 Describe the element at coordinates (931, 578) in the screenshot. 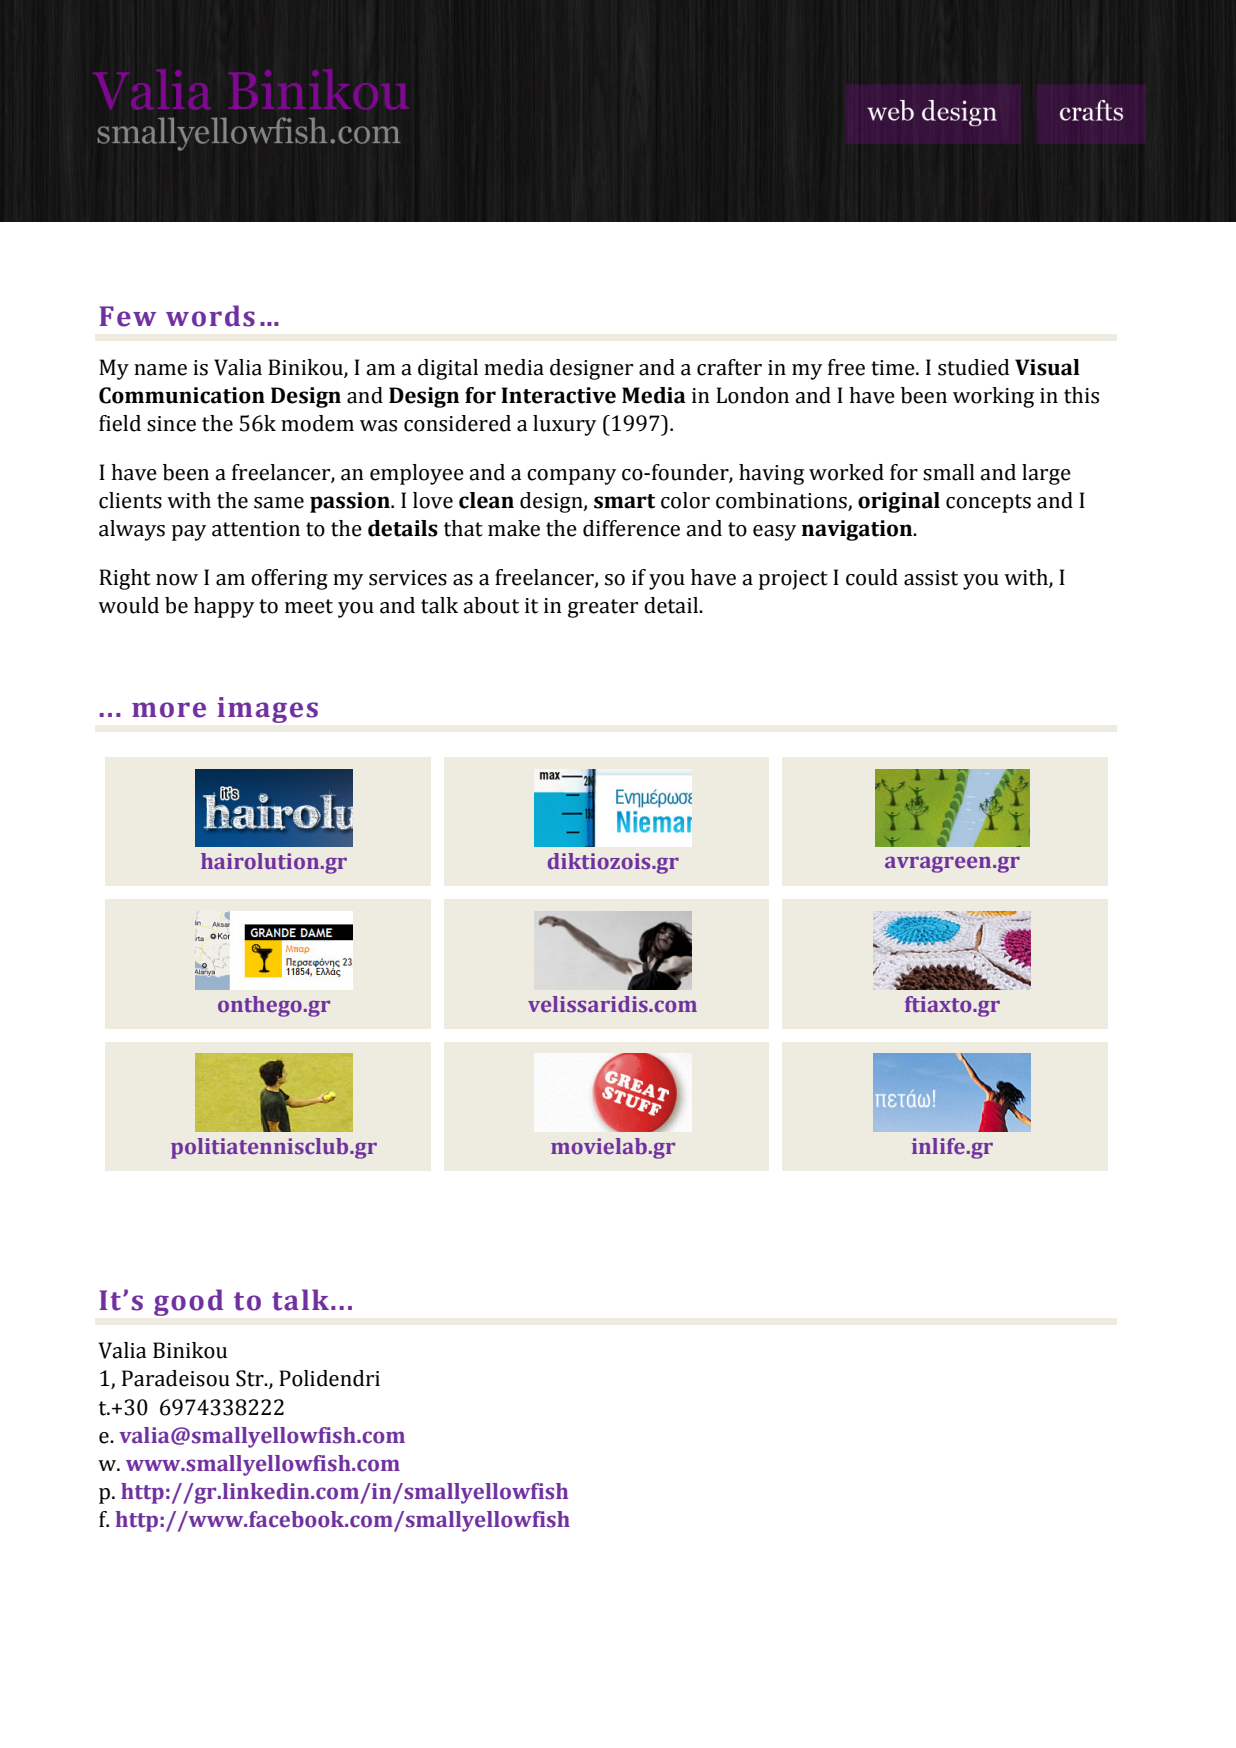

I see `assist` at that location.
